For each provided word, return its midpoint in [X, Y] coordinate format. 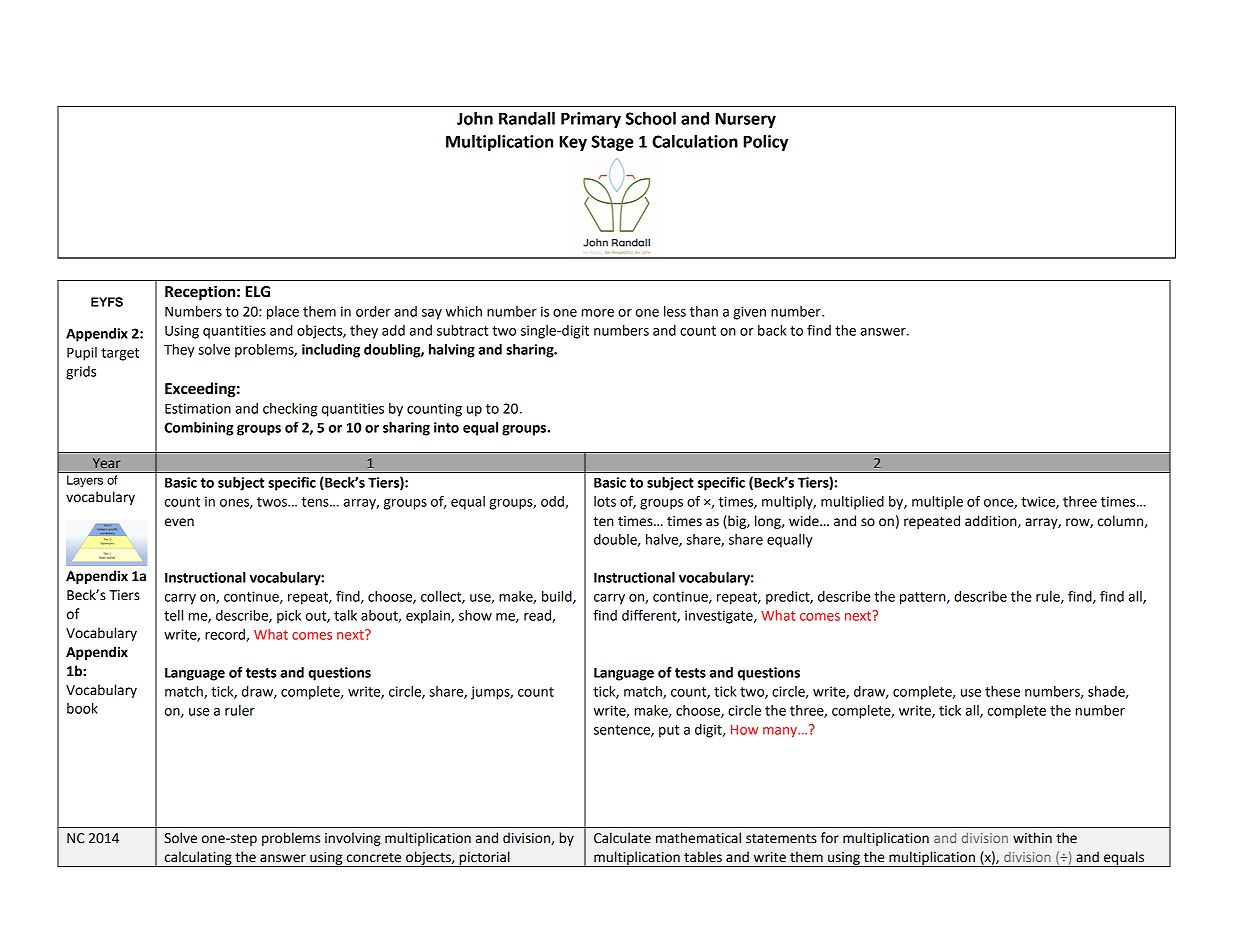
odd [553, 502]
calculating [198, 859]
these [1002, 691]
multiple [937, 503]
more [597, 313]
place [283, 313]
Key [573, 143]
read [538, 616]
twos [273, 502]
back [772, 330]
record [226, 635]
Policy [765, 143]
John [475, 118]
